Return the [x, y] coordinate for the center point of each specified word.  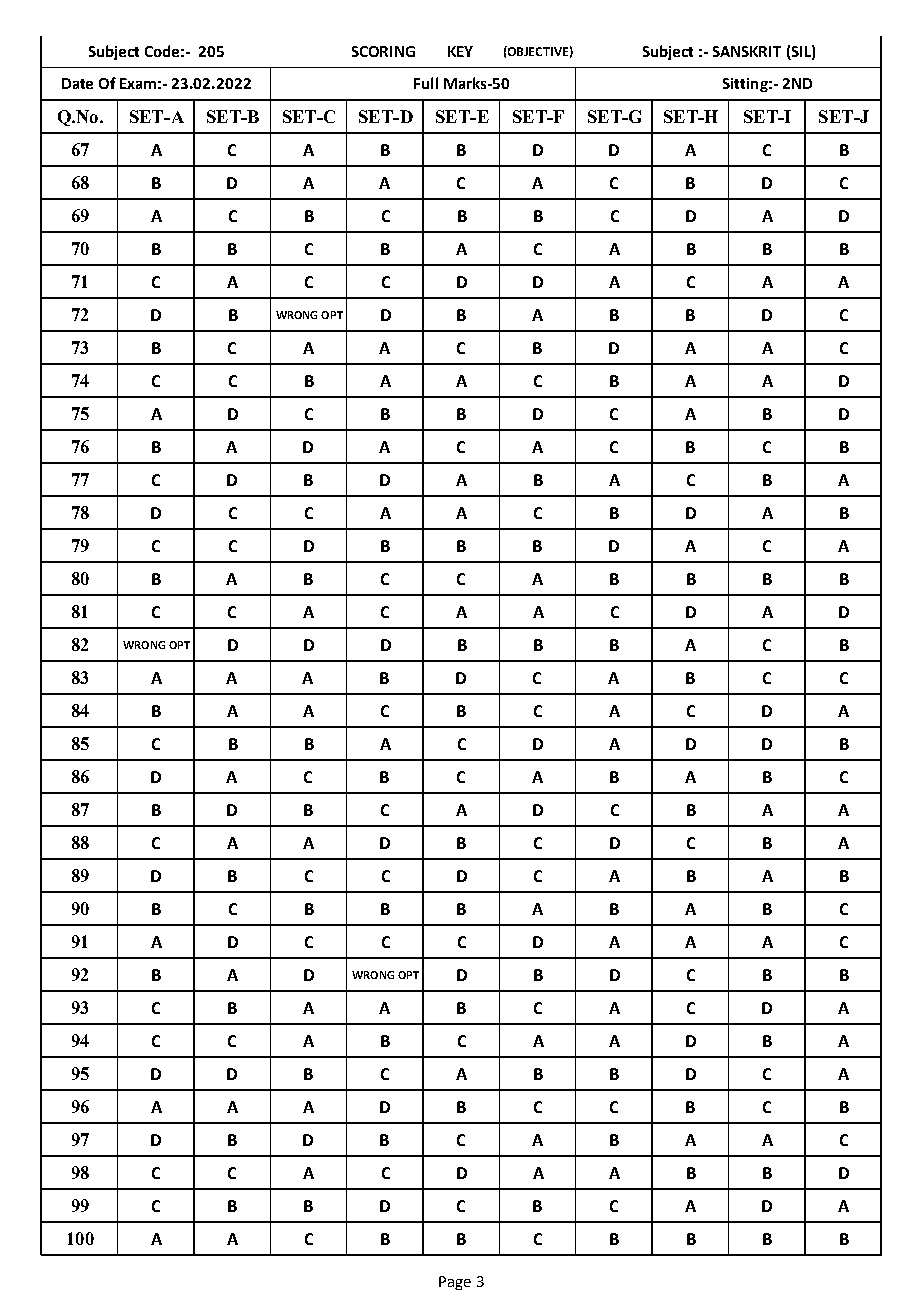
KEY [460, 51]
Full [426, 83]
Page [455, 1283]
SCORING [383, 51]
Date [77, 83]
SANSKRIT [747, 51]
